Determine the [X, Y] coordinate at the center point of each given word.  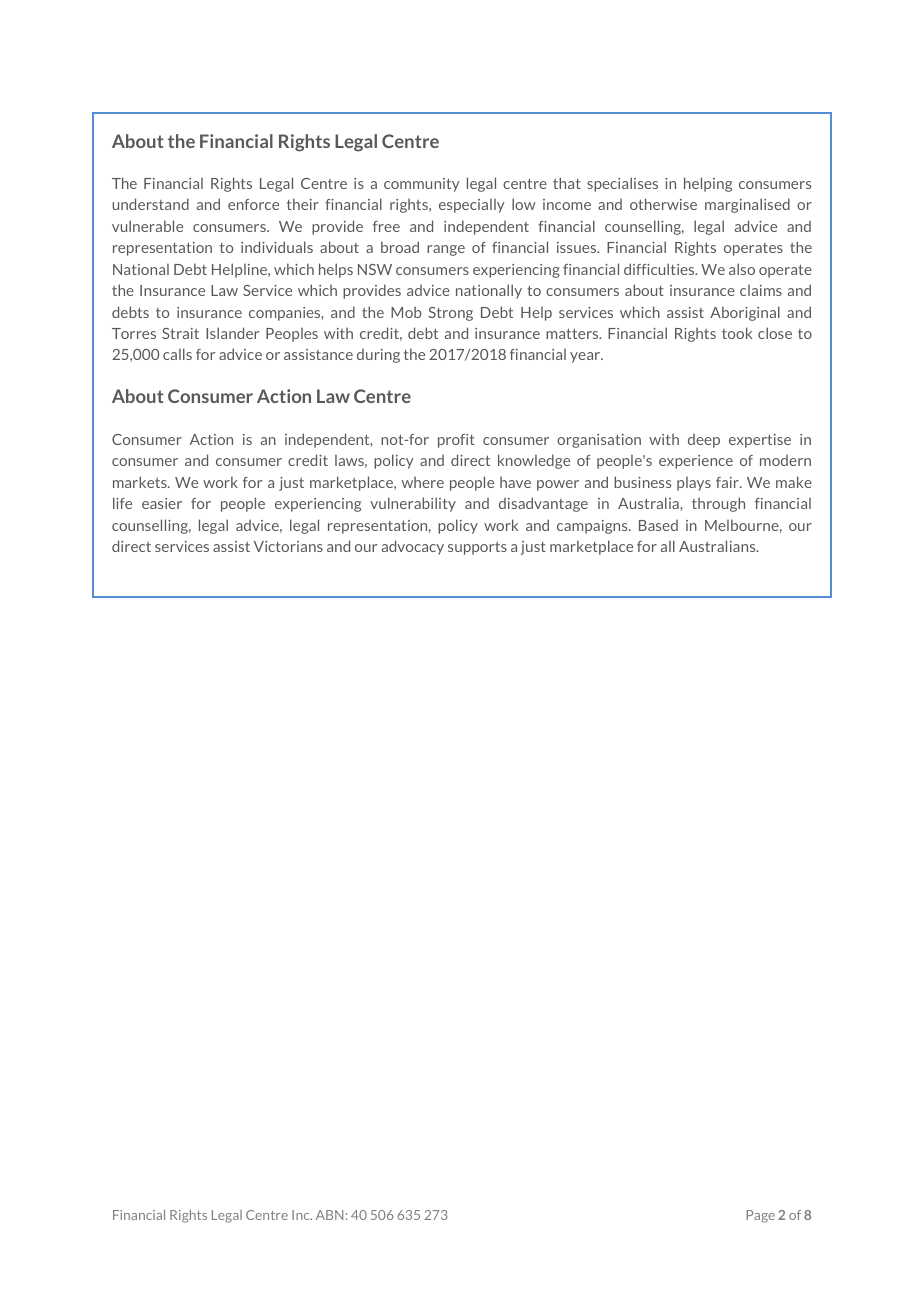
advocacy [413, 547]
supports [477, 548]
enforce [253, 204]
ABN [329, 1215]
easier [162, 503]
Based [658, 525]
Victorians [288, 546]
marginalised [747, 205]
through [718, 504]
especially [472, 206]
